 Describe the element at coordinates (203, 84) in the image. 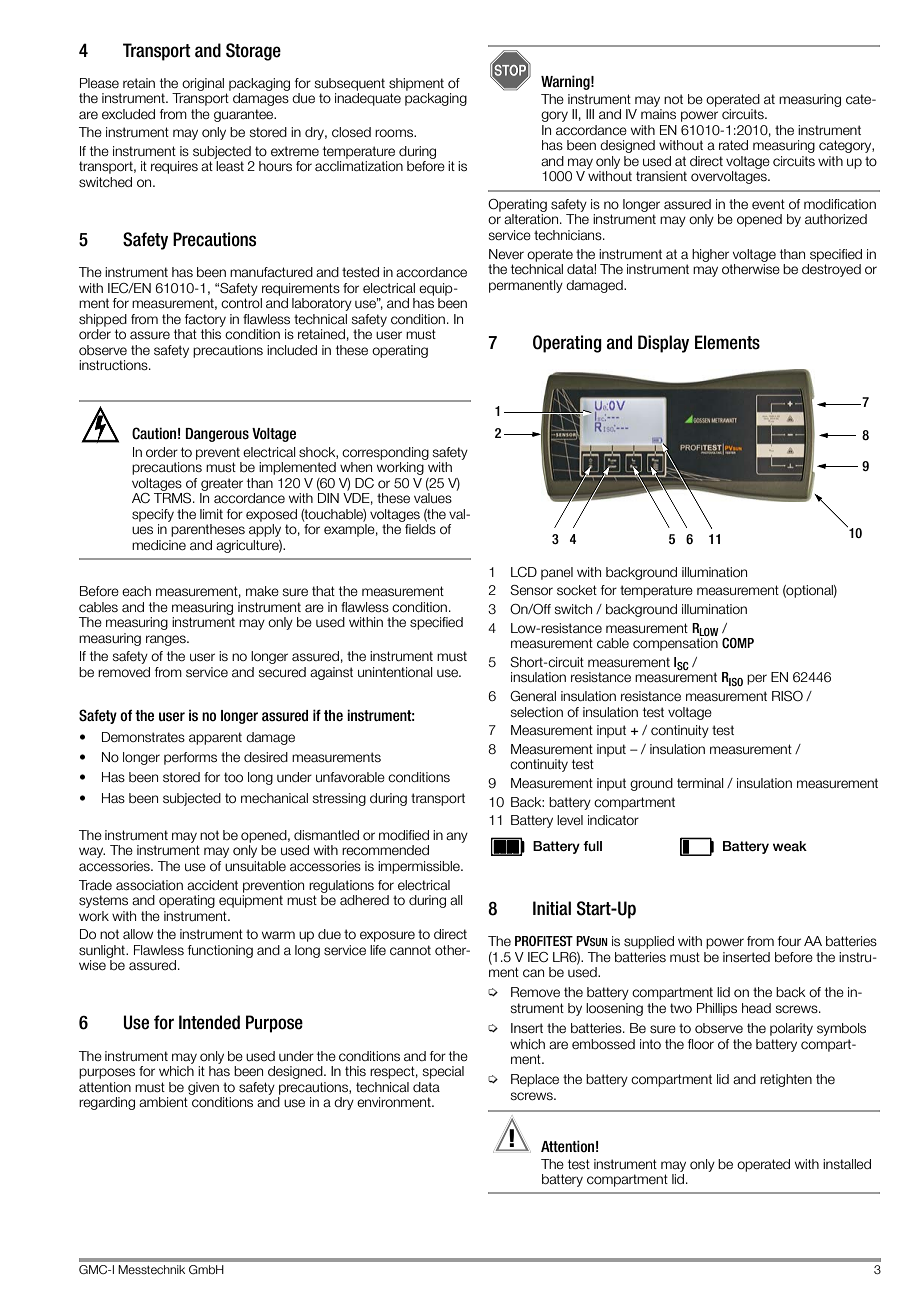

I see `original` at that location.
